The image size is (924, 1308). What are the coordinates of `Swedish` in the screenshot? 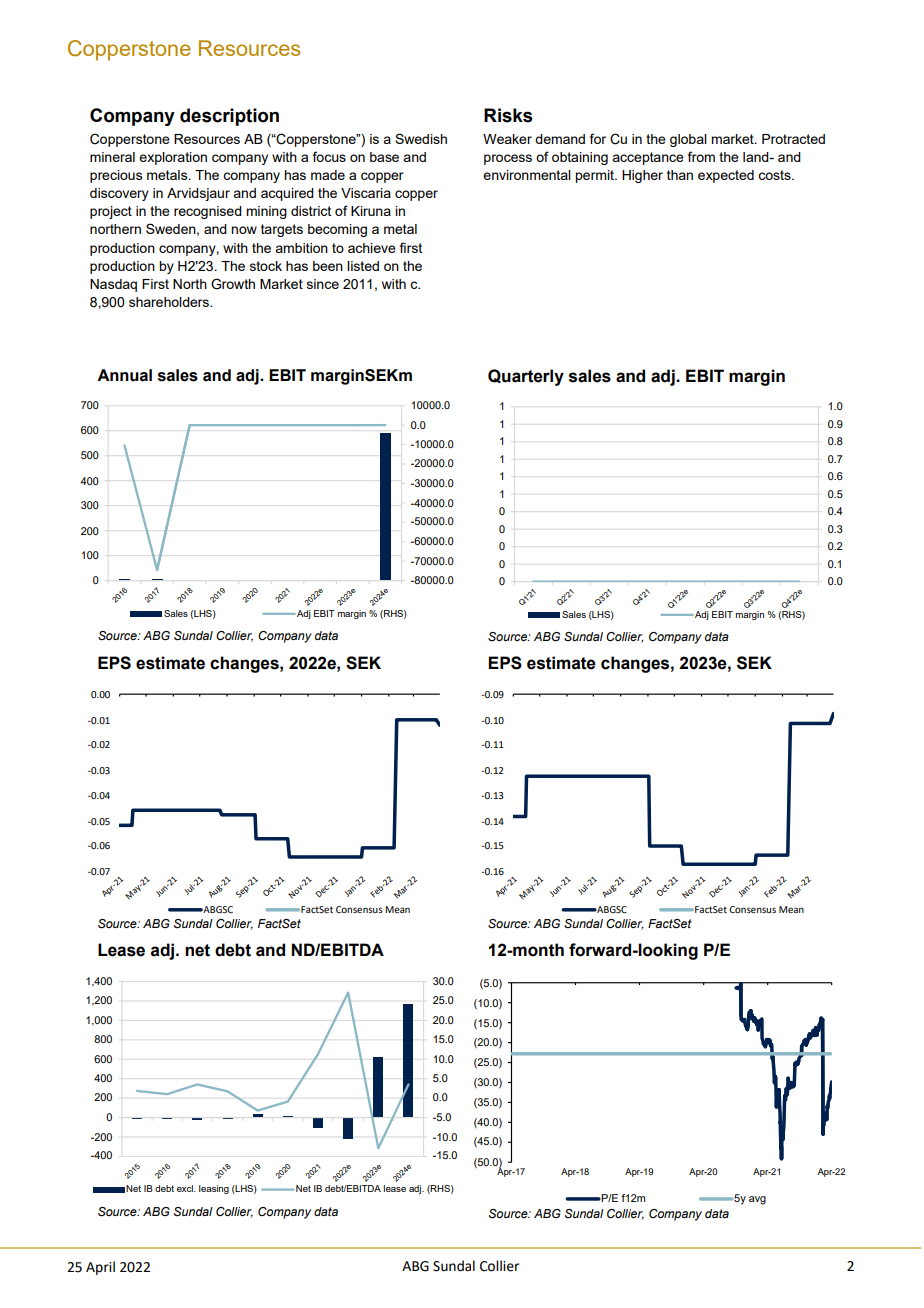 It's located at (421, 138).
